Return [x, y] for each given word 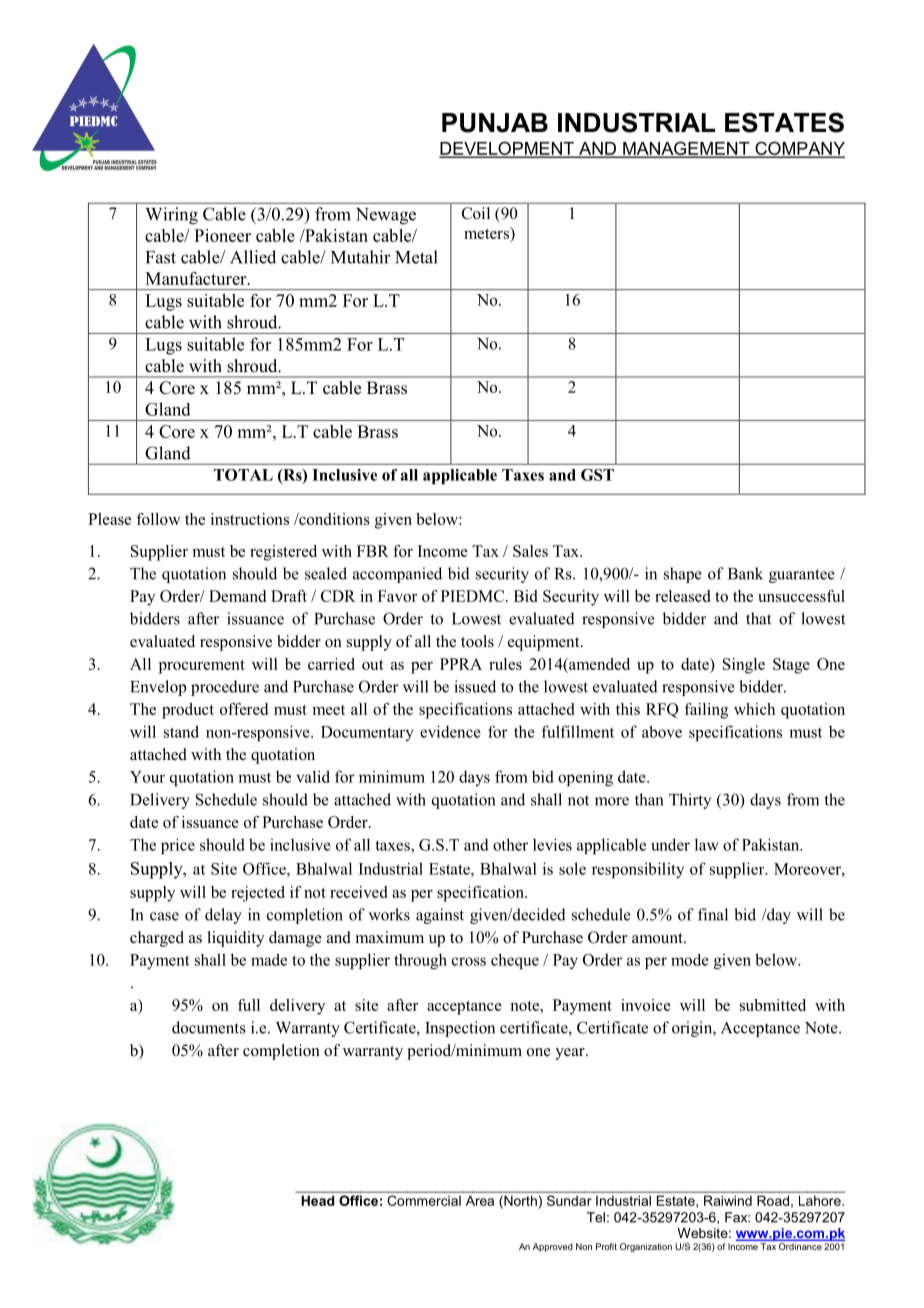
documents [209, 1027]
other [510, 844]
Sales [530, 551]
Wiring [171, 216]
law [707, 844]
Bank [745, 573]
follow [158, 519]
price [178, 846]
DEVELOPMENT [507, 149]
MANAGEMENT [686, 149]
